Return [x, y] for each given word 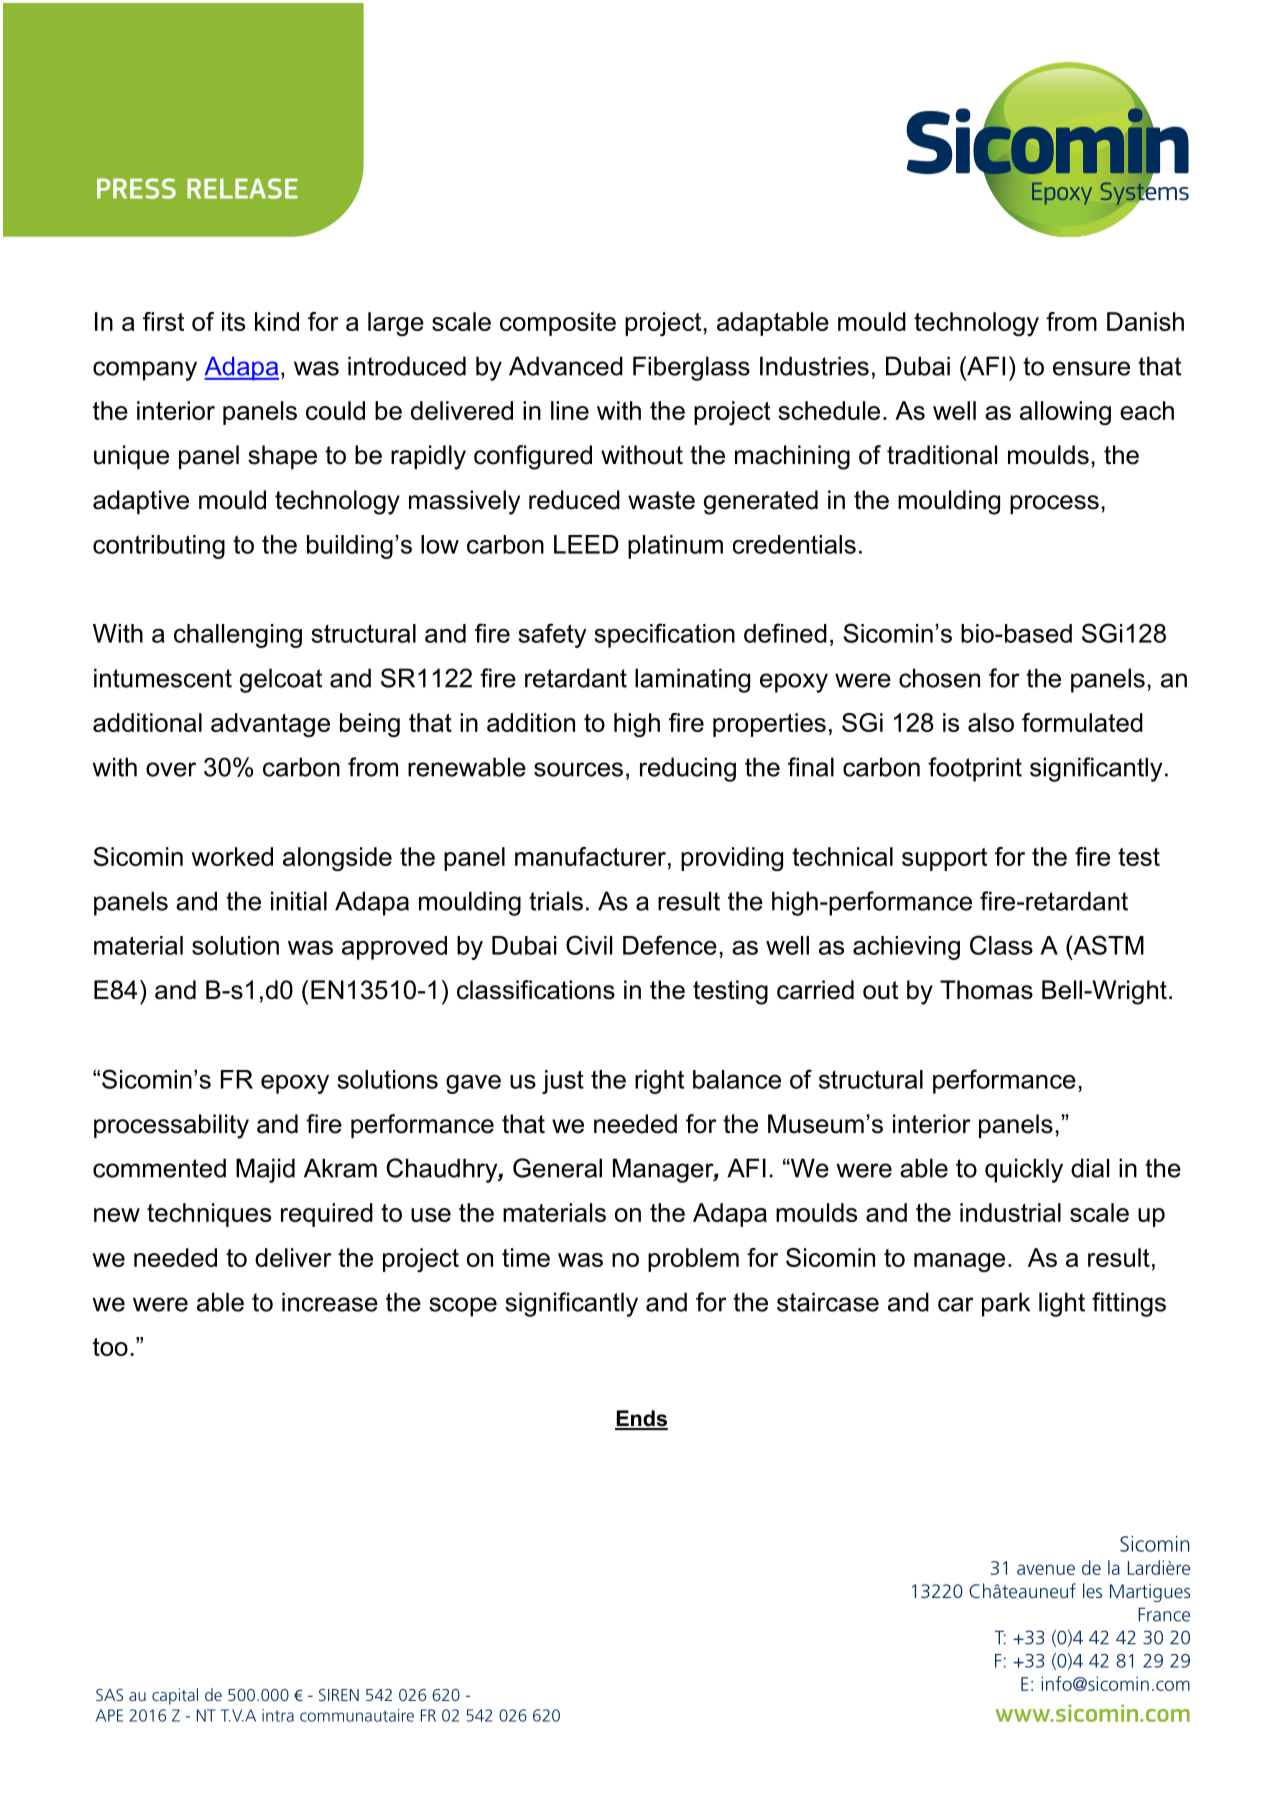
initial [299, 901]
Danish [1145, 321]
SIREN [339, 1695]
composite [558, 324]
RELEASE [242, 188]
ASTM [1107, 945]
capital [175, 1696]
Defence [670, 945]
